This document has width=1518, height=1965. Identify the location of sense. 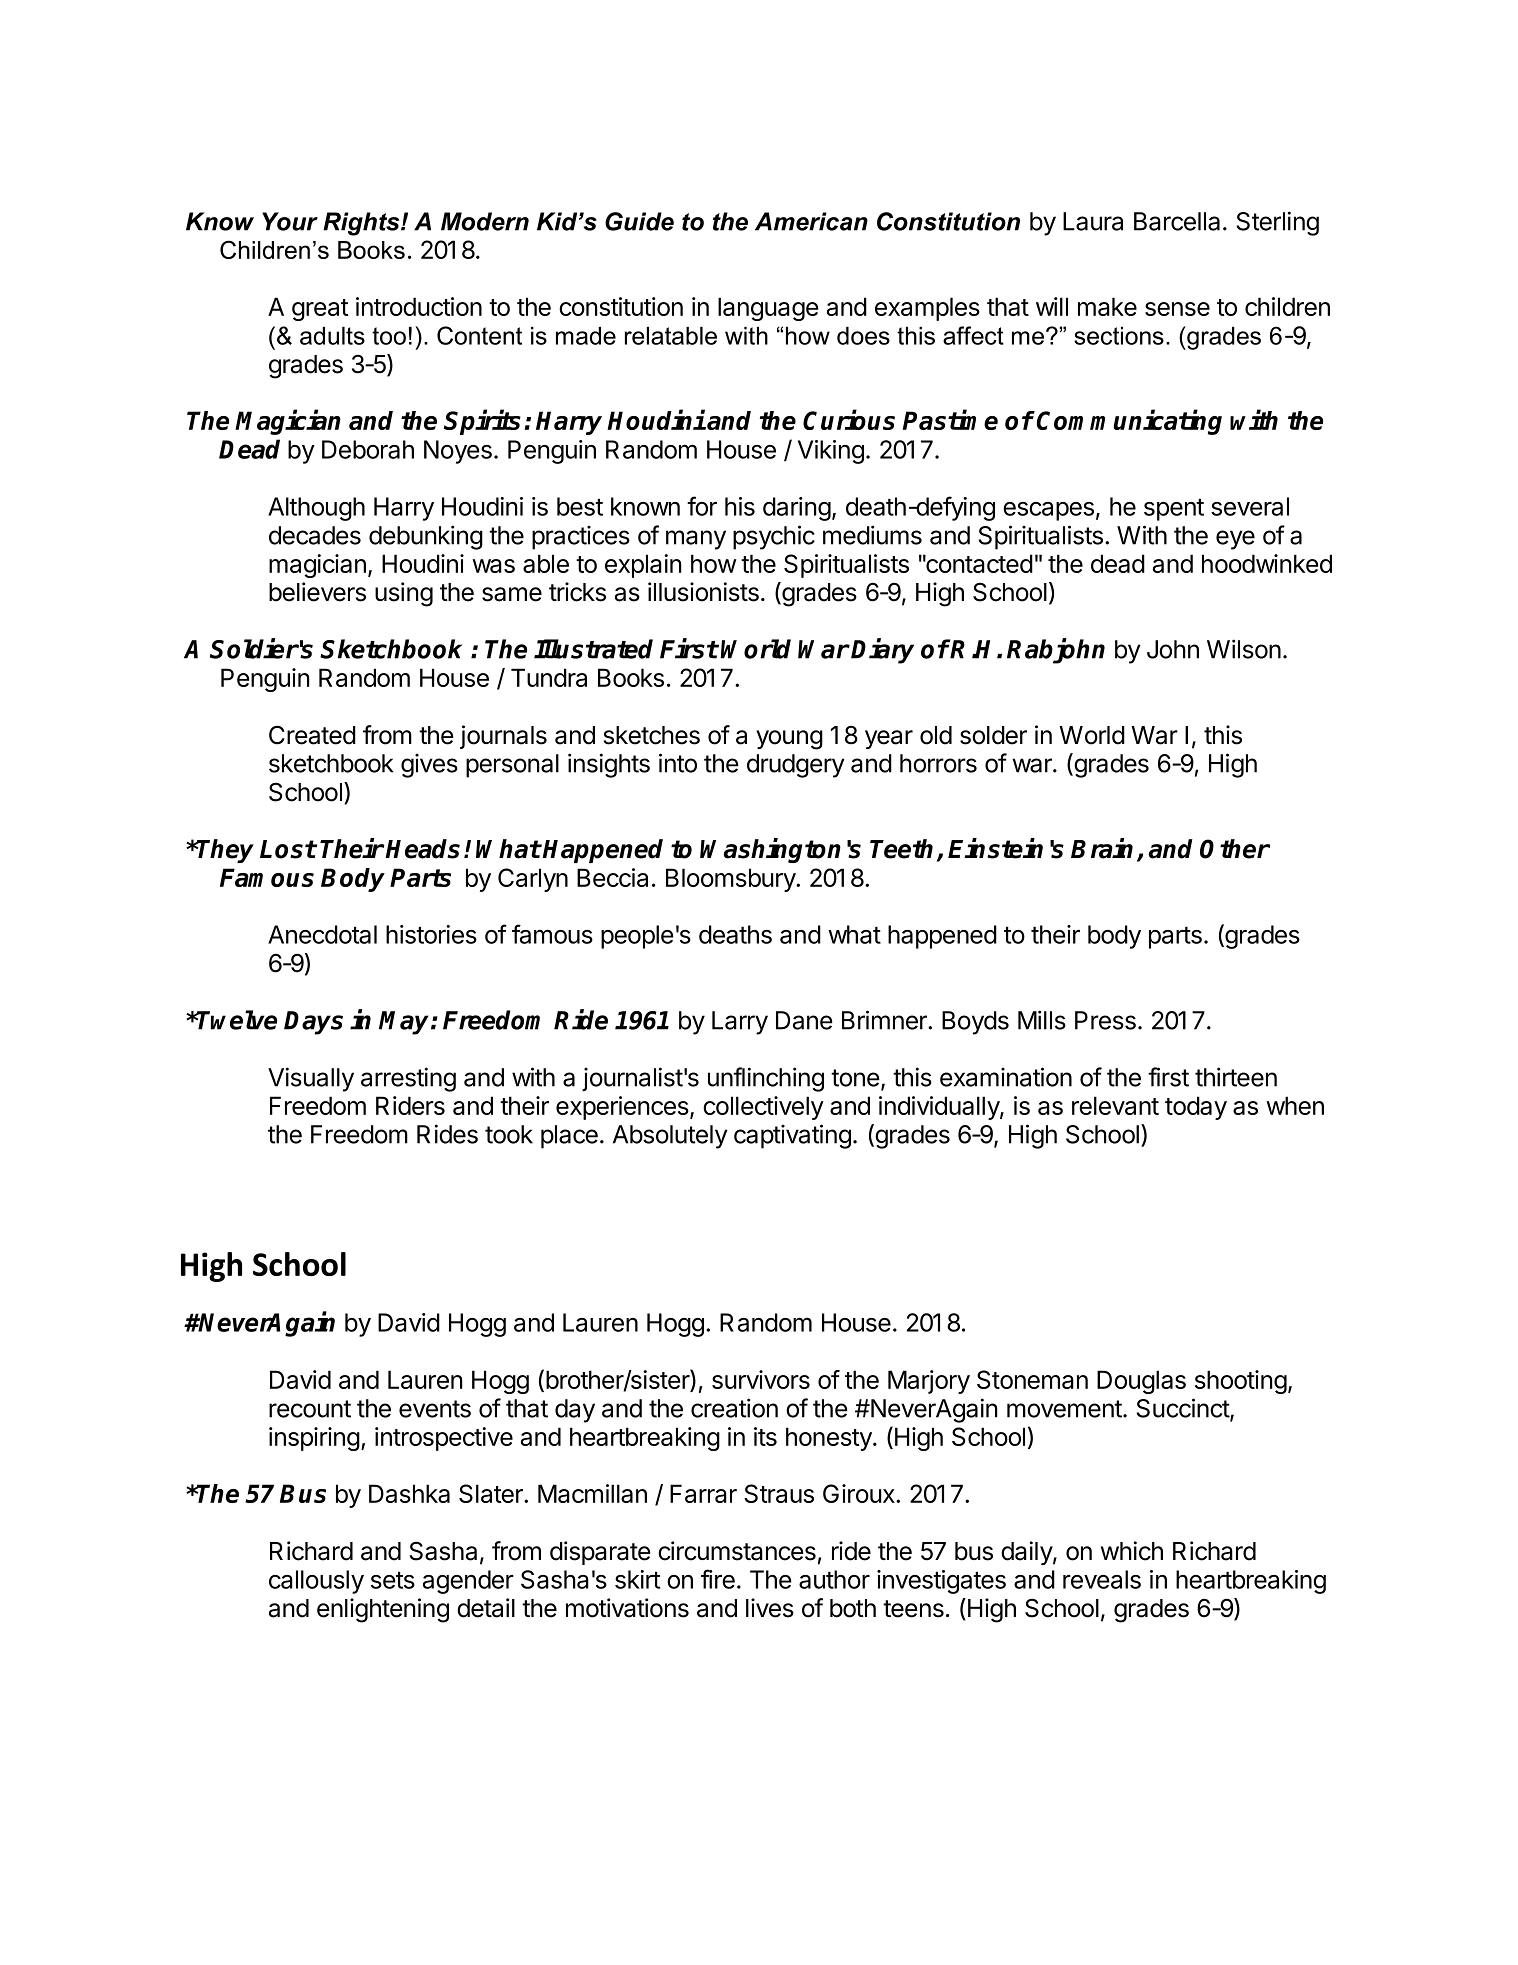
(1177, 309).
